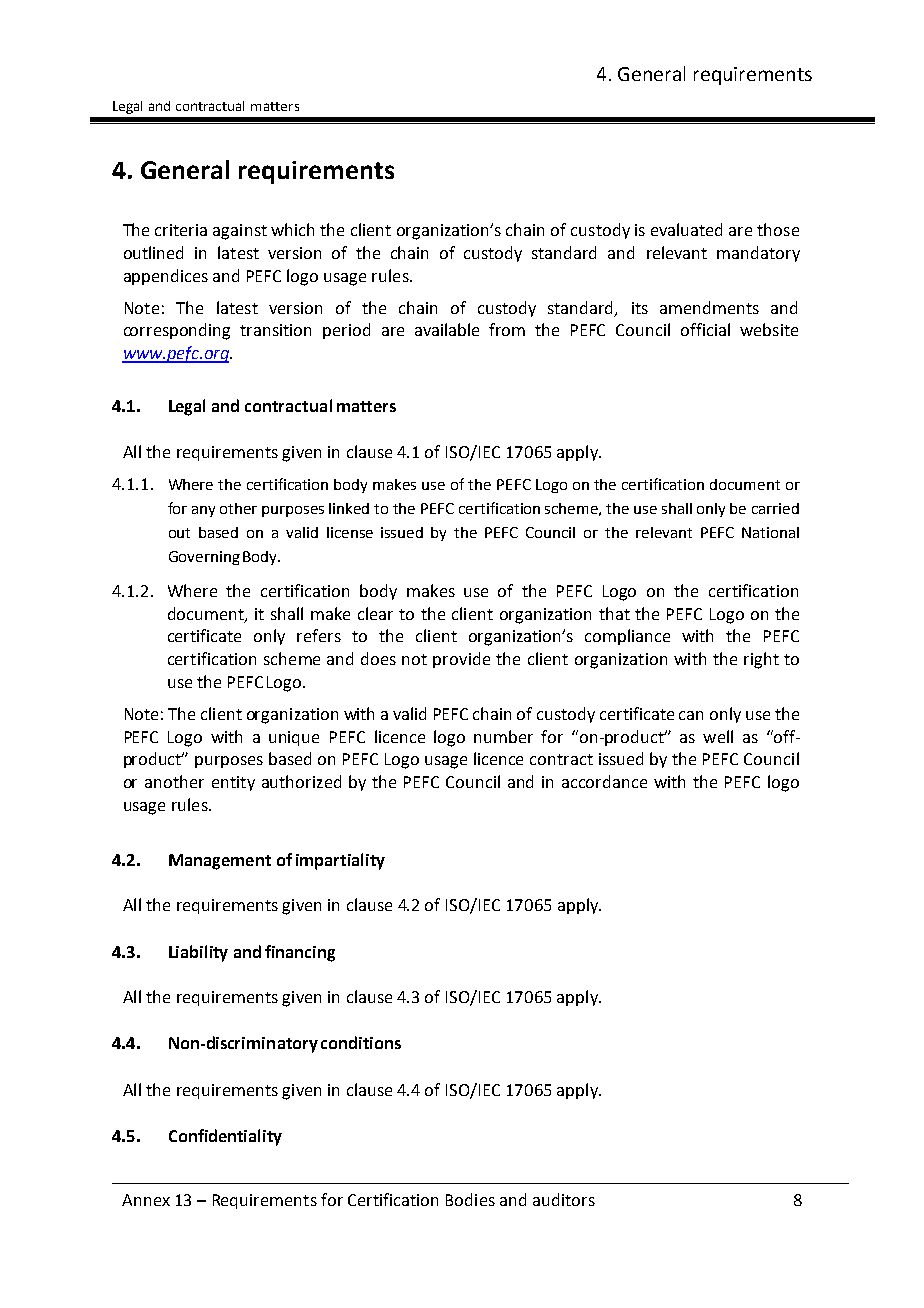 Image resolution: width=924 pixels, height=1308 pixels. I want to click on number, so click(503, 736).
